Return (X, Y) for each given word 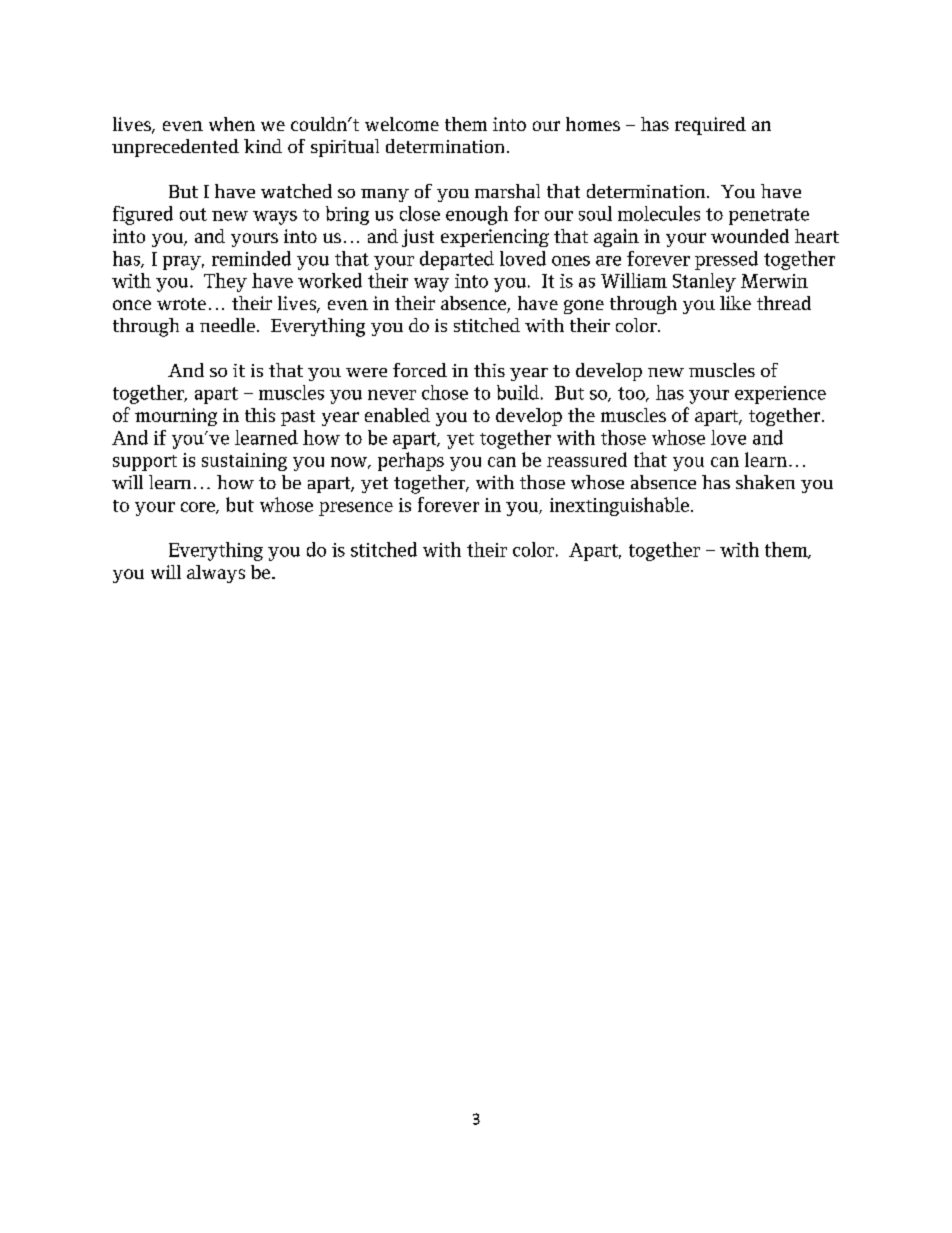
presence (356, 509)
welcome (402, 124)
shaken (765, 482)
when (232, 124)
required (710, 126)
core (199, 508)
